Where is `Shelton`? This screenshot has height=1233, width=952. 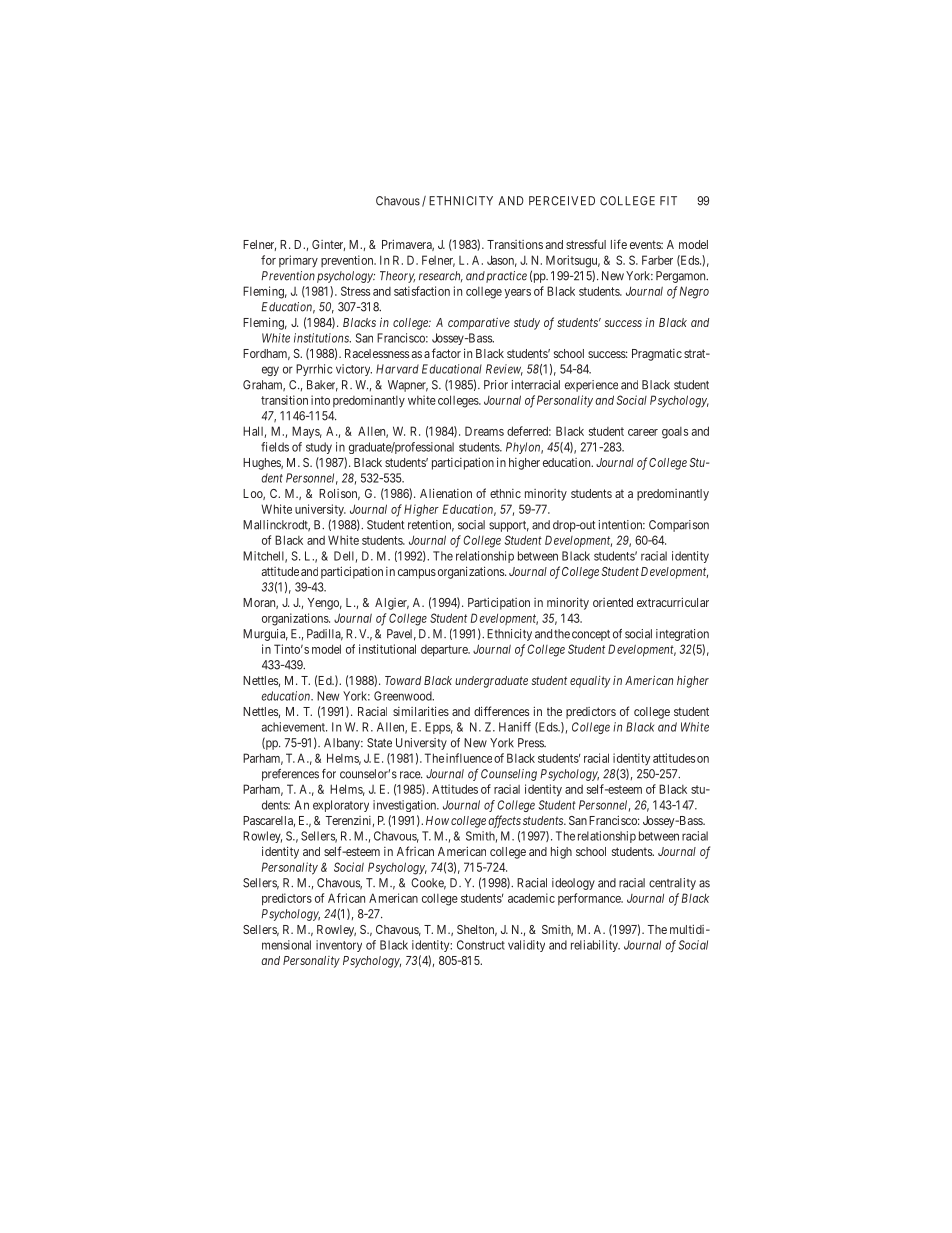
Shelton is located at coordinates (477, 930).
